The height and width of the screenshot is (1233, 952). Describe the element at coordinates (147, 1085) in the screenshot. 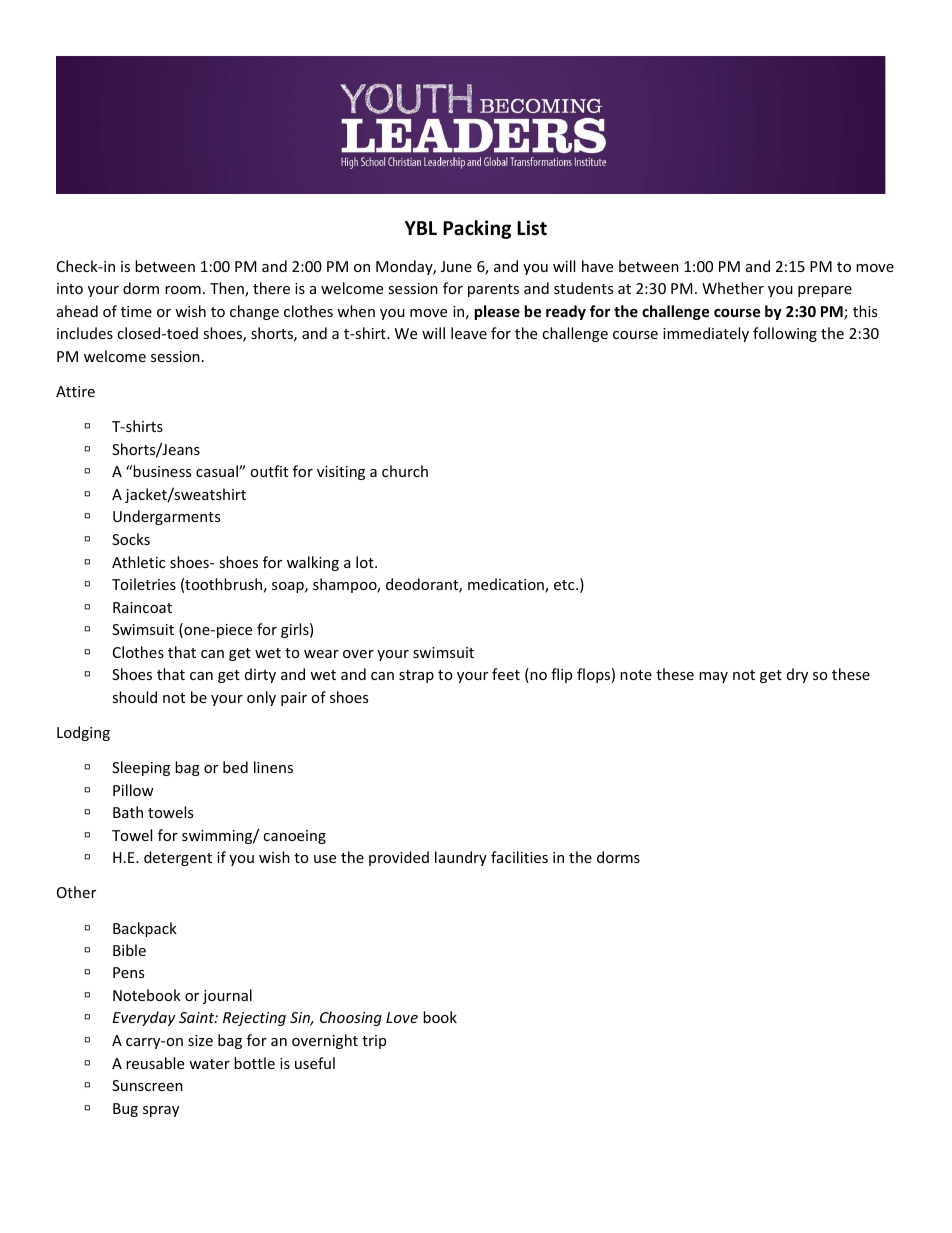

I see `Sunscreen` at that location.
